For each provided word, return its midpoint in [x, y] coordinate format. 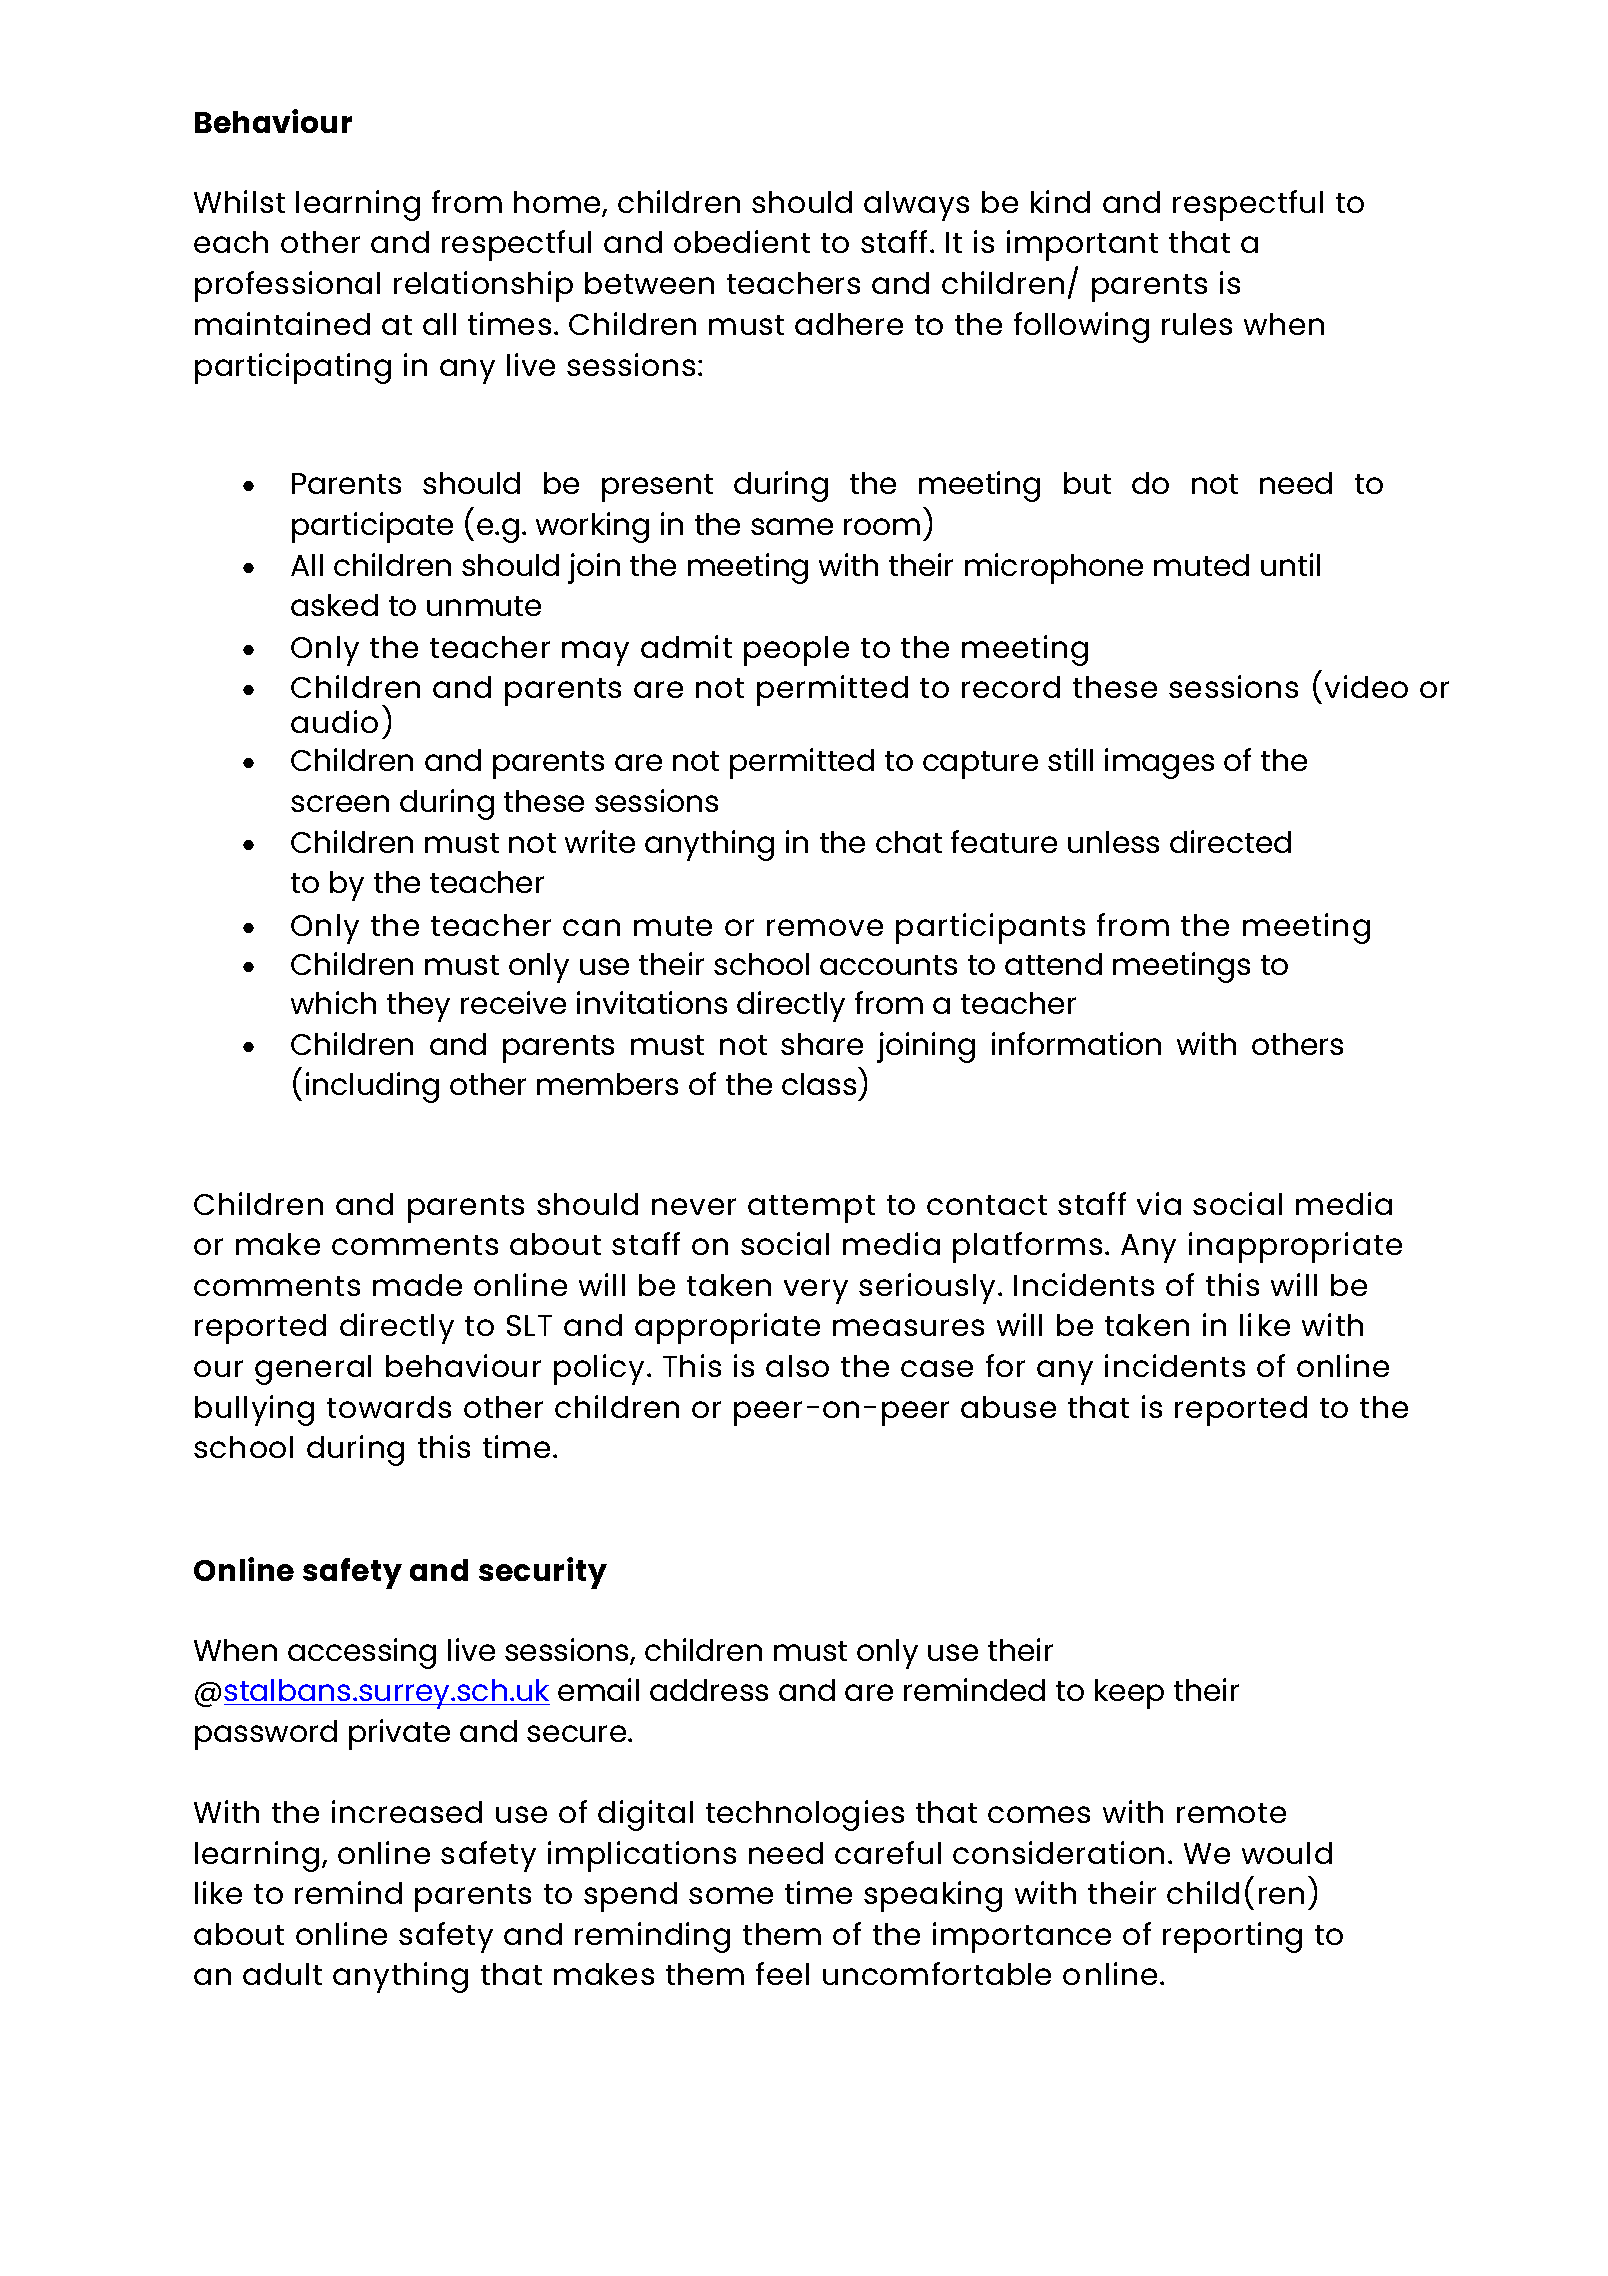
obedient [742, 241]
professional [287, 286]
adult [282, 1974]
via [1159, 1203]
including [372, 1087]
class [819, 1084]
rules [1197, 324]
